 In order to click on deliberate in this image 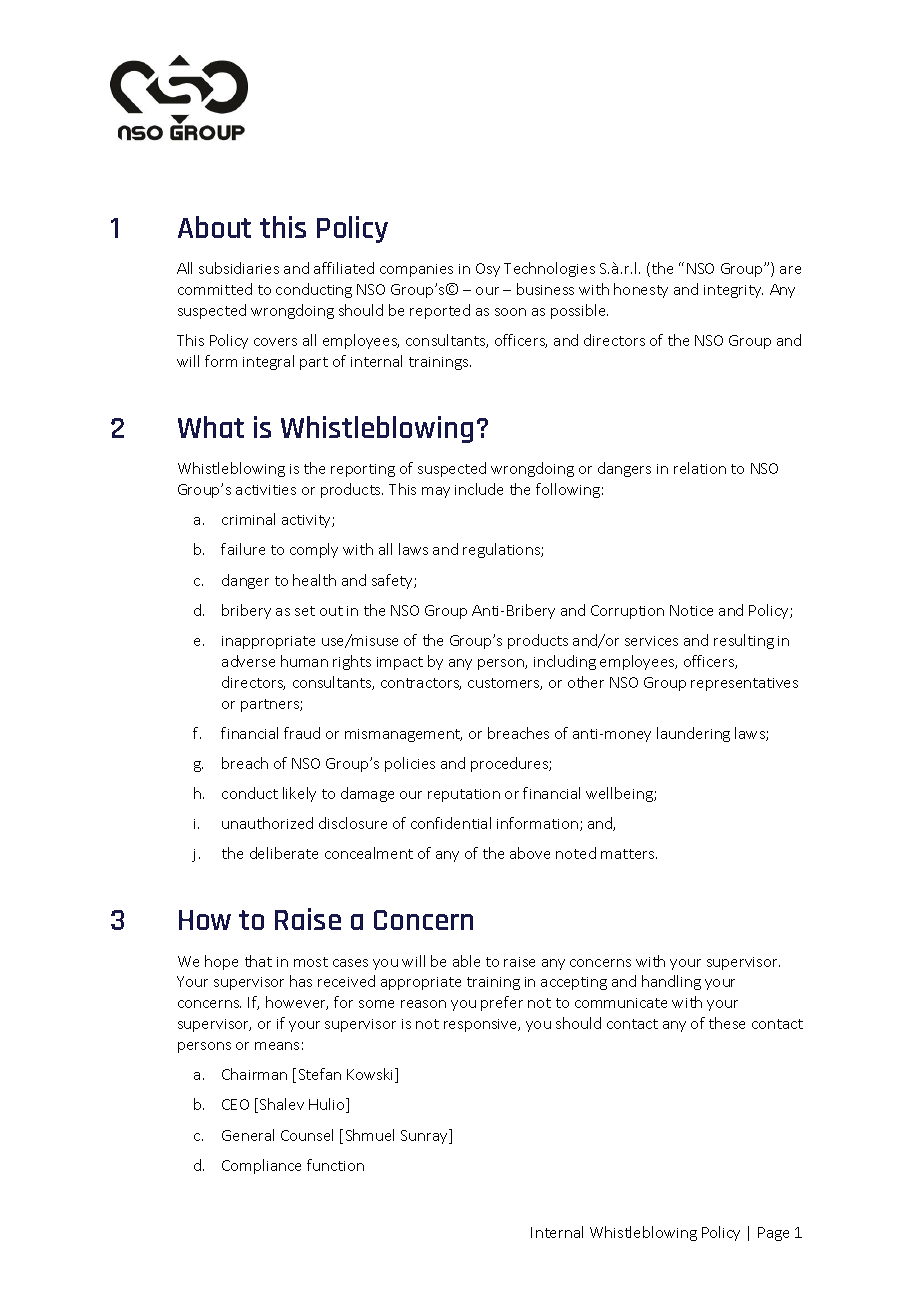, I will do `click(284, 853)`.
